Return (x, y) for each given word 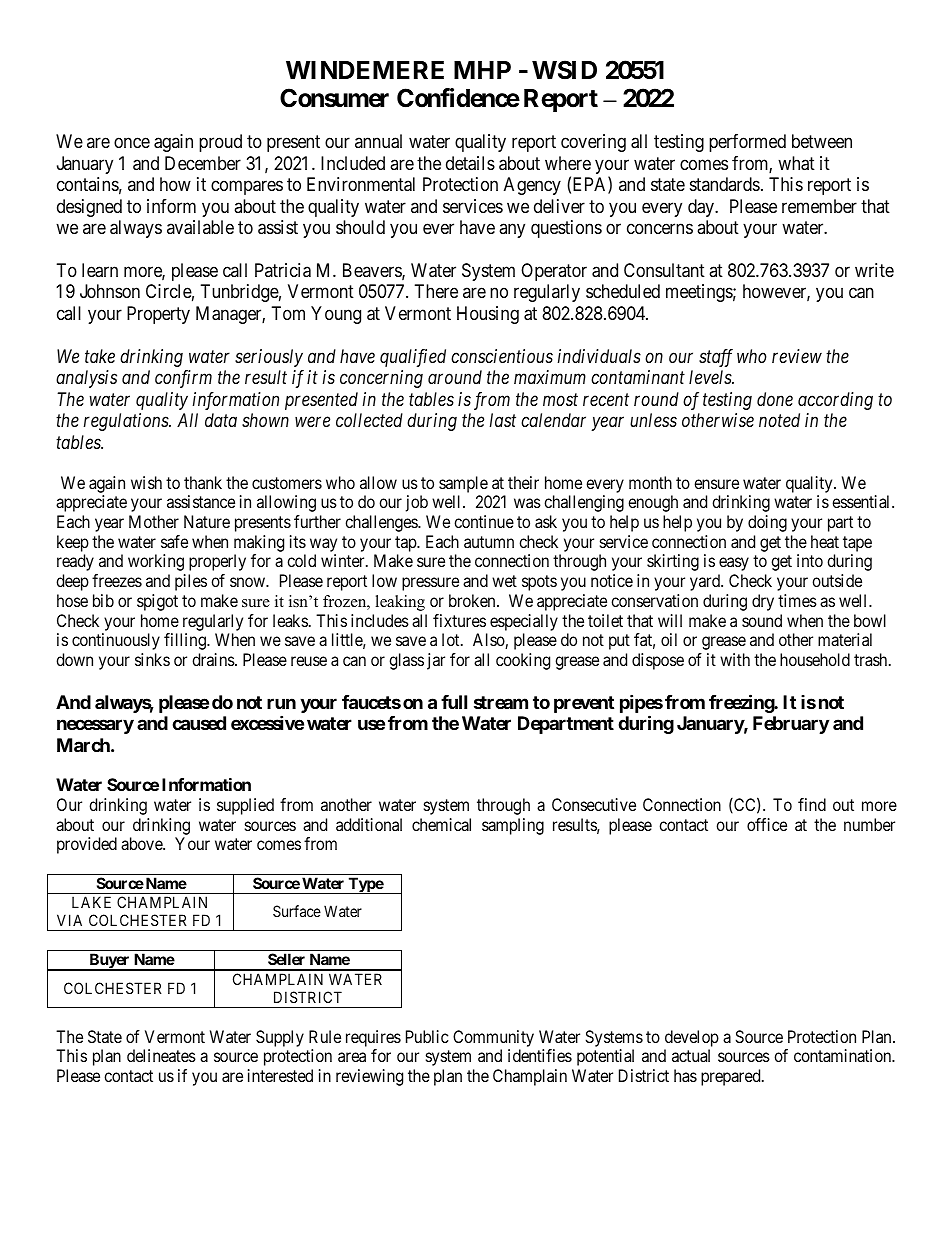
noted (779, 420)
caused (199, 723)
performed (747, 143)
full (454, 702)
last (503, 420)
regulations (127, 422)
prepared (732, 1077)
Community (493, 1038)
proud (220, 143)
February (791, 725)
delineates (161, 1055)
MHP (482, 70)
